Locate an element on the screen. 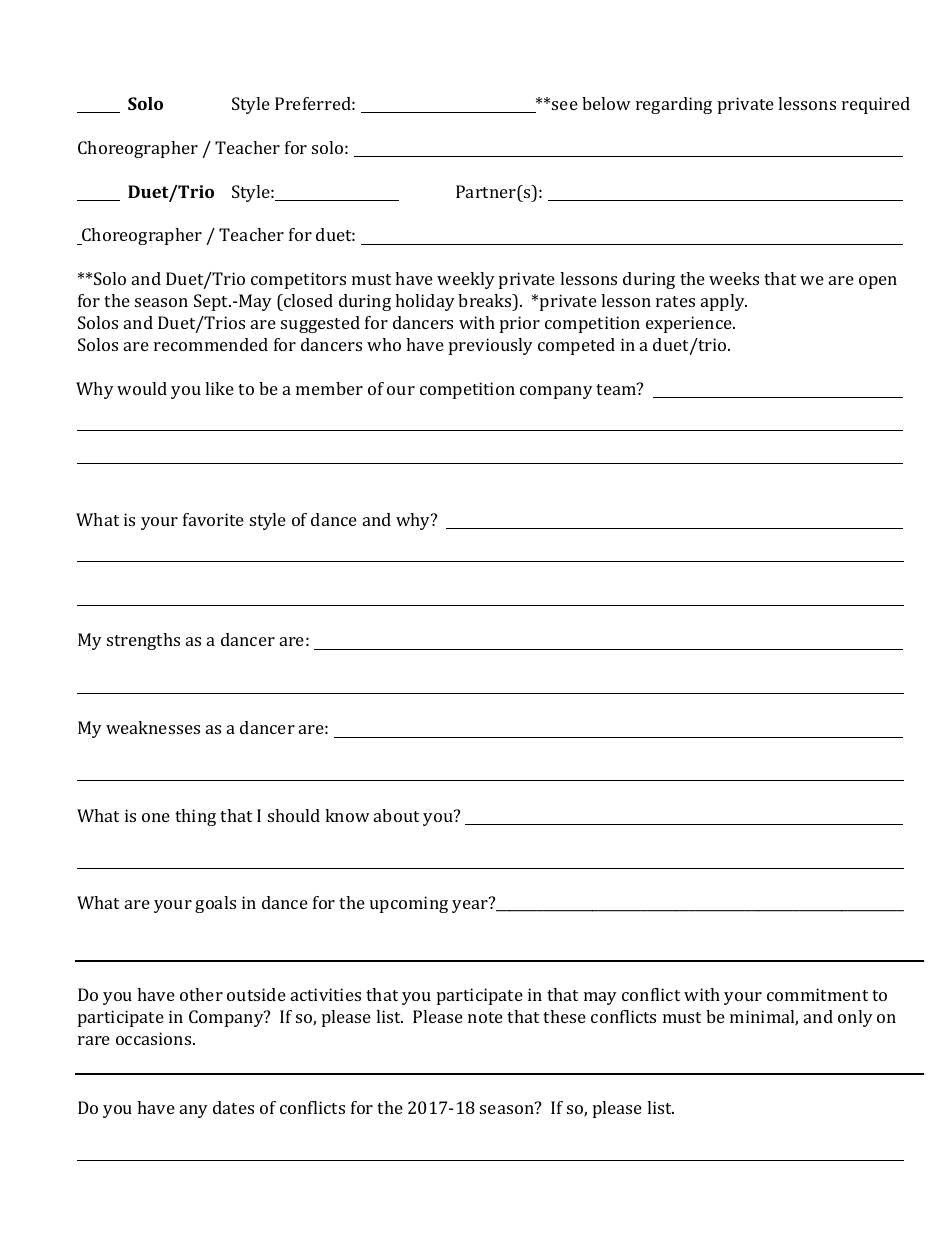 The image size is (952, 1233). dates is located at coordinates (233, 1107).
